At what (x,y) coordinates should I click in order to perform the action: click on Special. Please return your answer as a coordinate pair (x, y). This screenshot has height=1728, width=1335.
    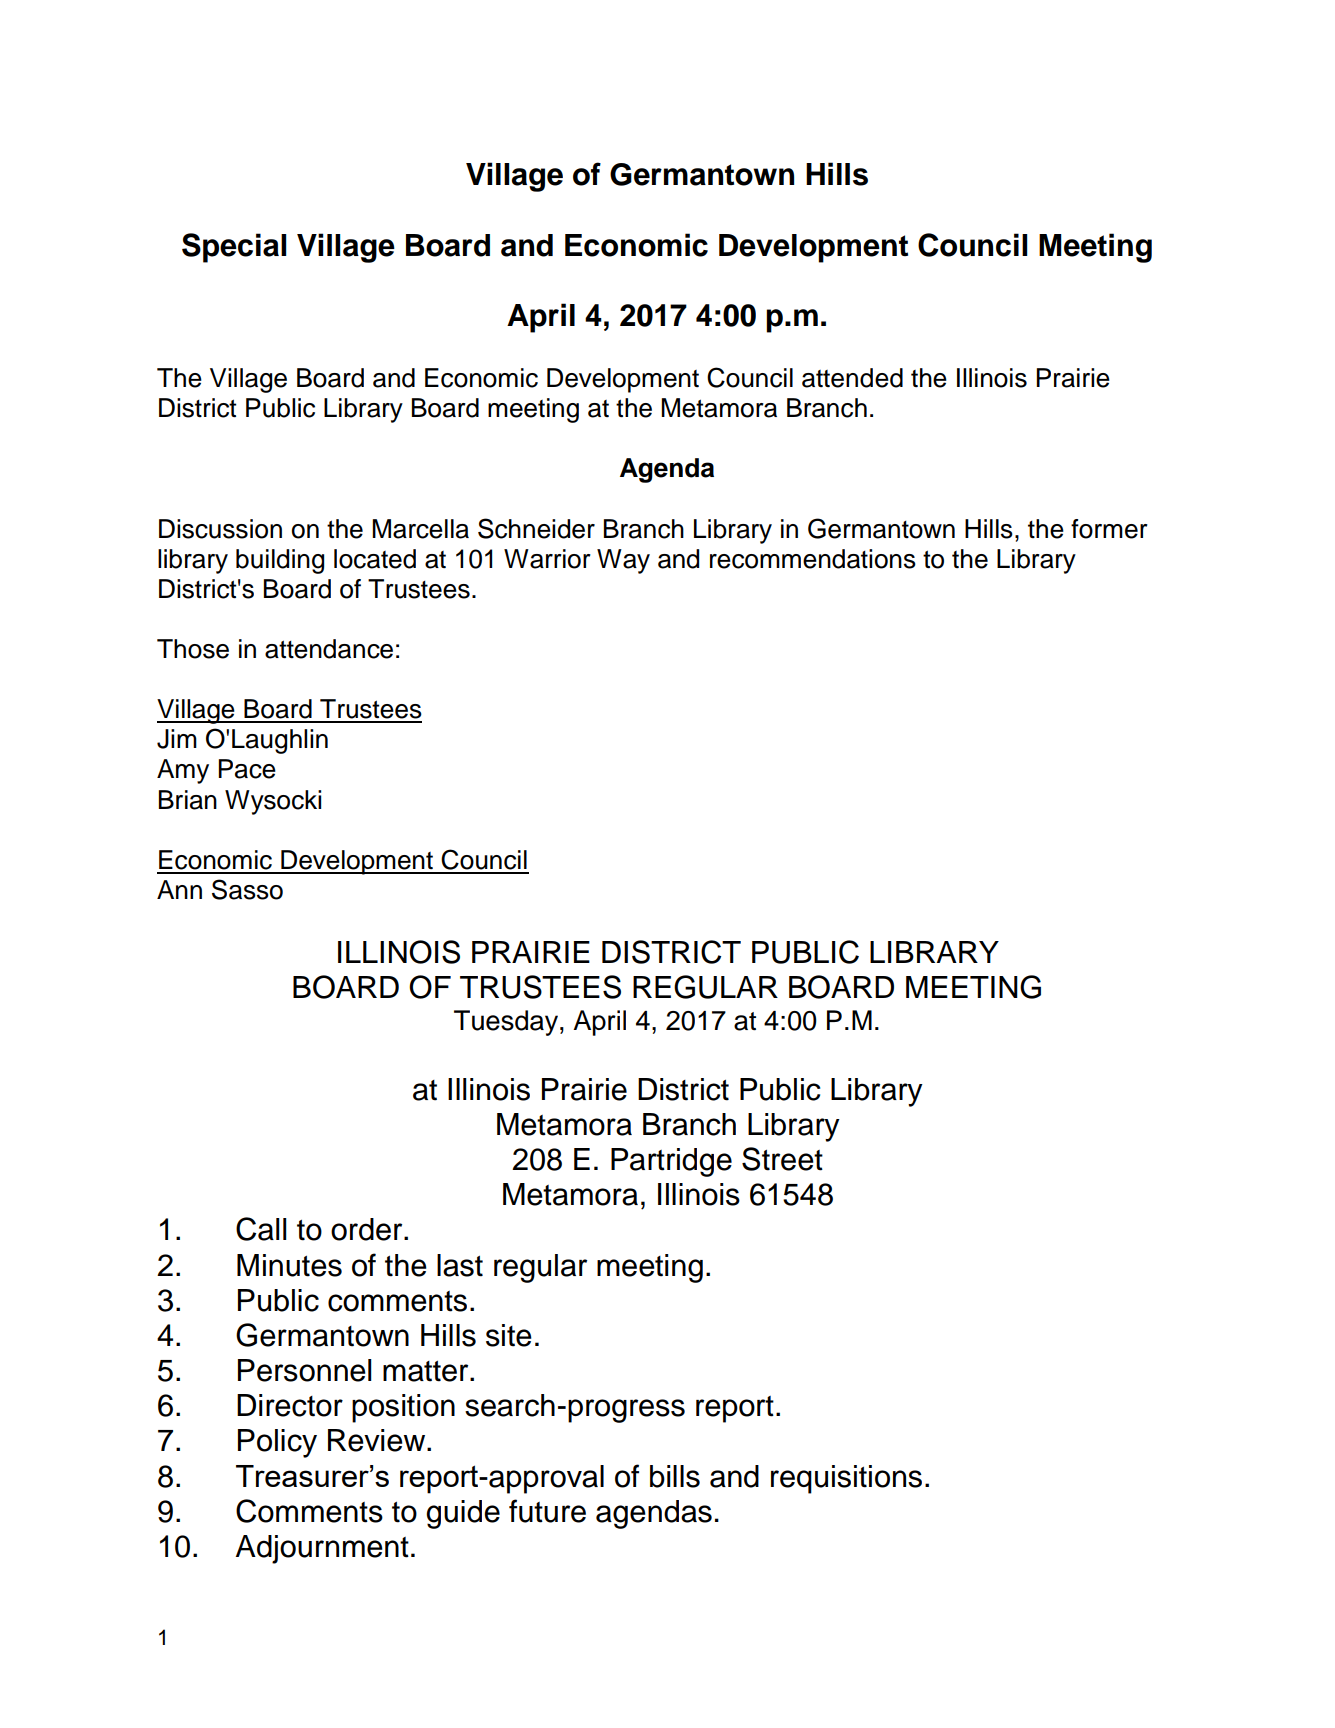
    Looking at the image, I should click on (234, 248).
